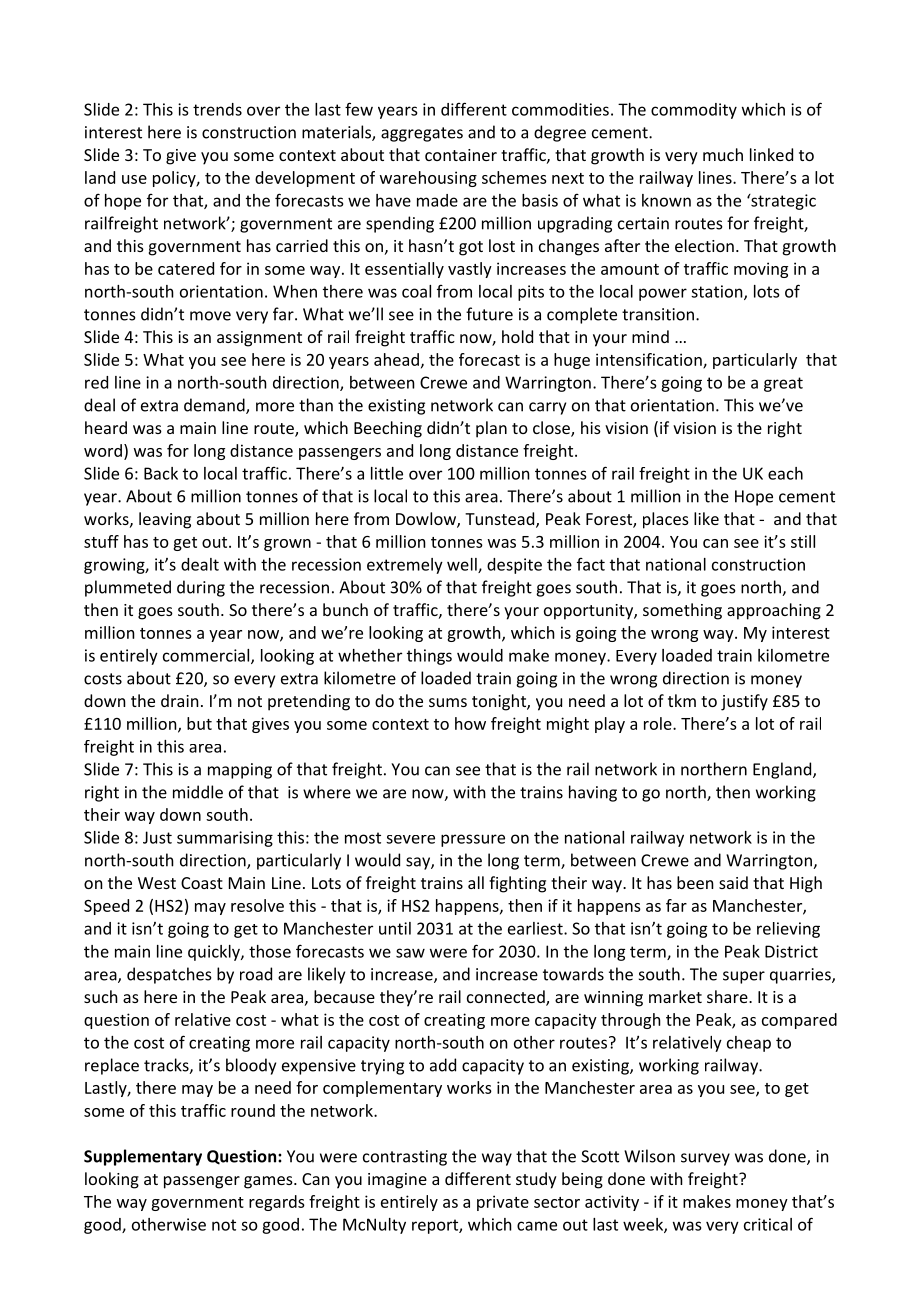  Describe the element at coordinates (387, 473) in the image. I see `little` at that location.
